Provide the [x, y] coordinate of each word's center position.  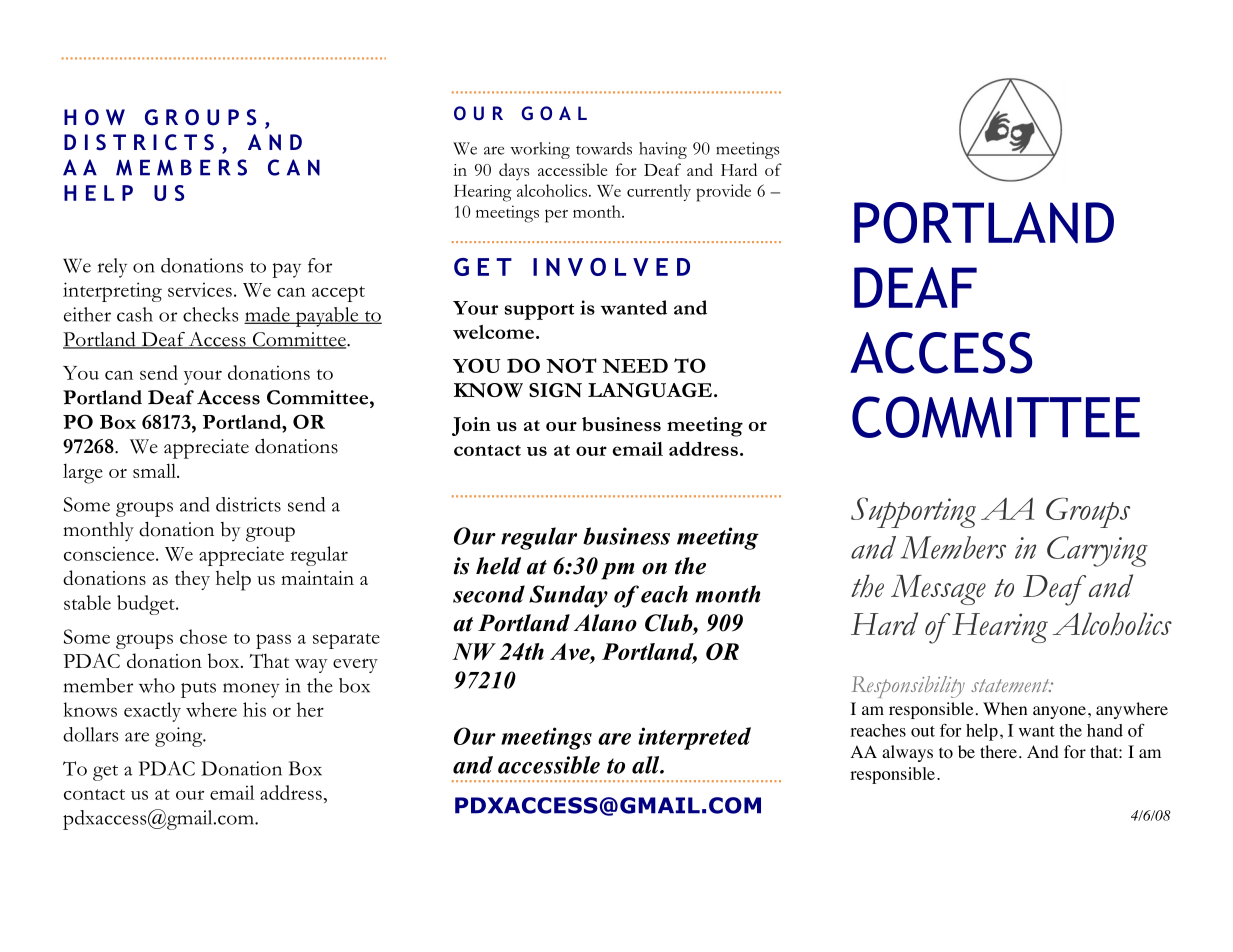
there [998, 751]
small [155, 470]
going [180, 737]
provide [723, 193]
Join [471, 426]
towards [604, 148]
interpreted [694, 738]
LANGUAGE [650, 390]
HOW [94, 117]
